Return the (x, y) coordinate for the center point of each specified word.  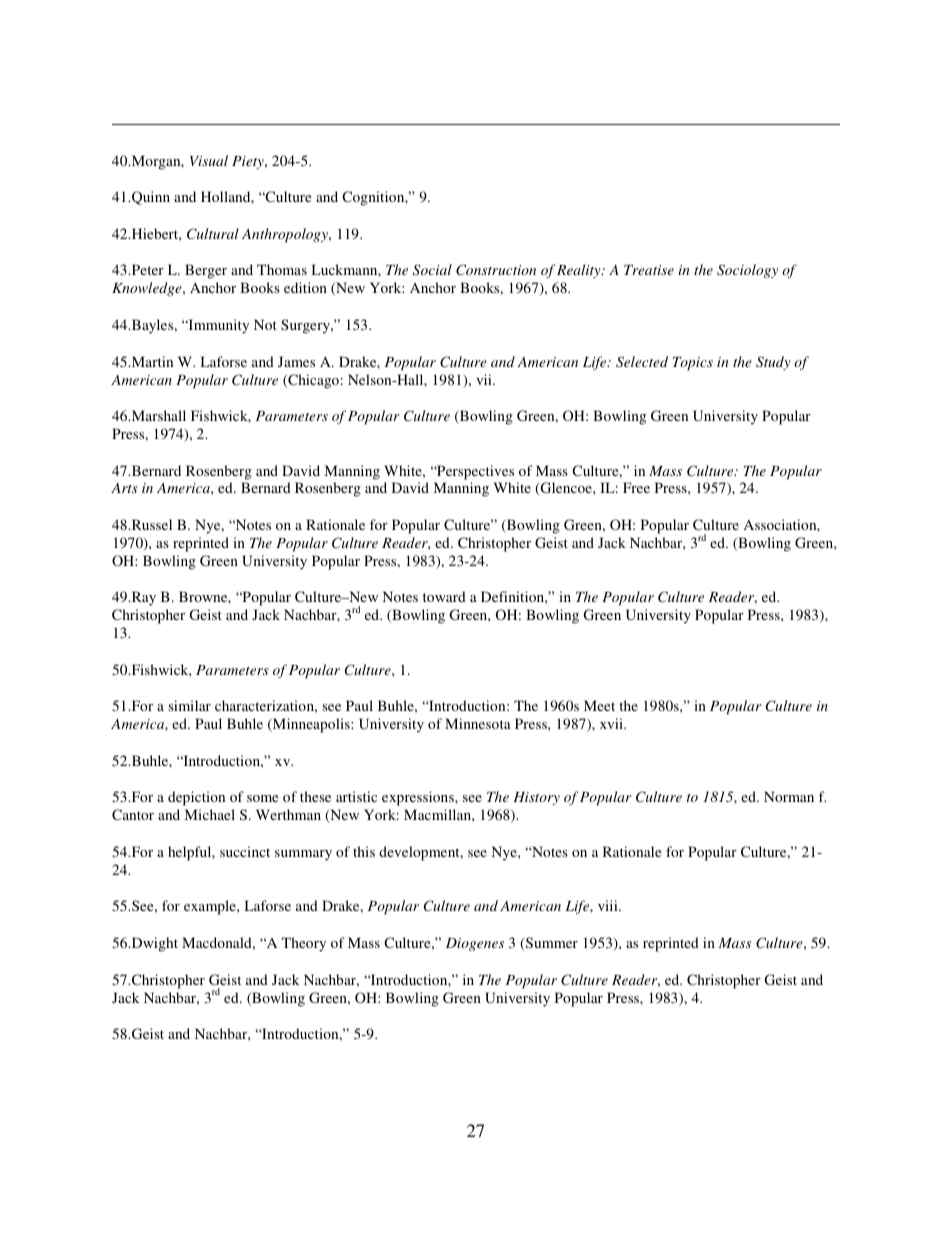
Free (636, 487)
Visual (209, 160)
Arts (124, 488)
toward (444, 596)
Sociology (747, 271)
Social (432, 270)
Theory (303, 944)
